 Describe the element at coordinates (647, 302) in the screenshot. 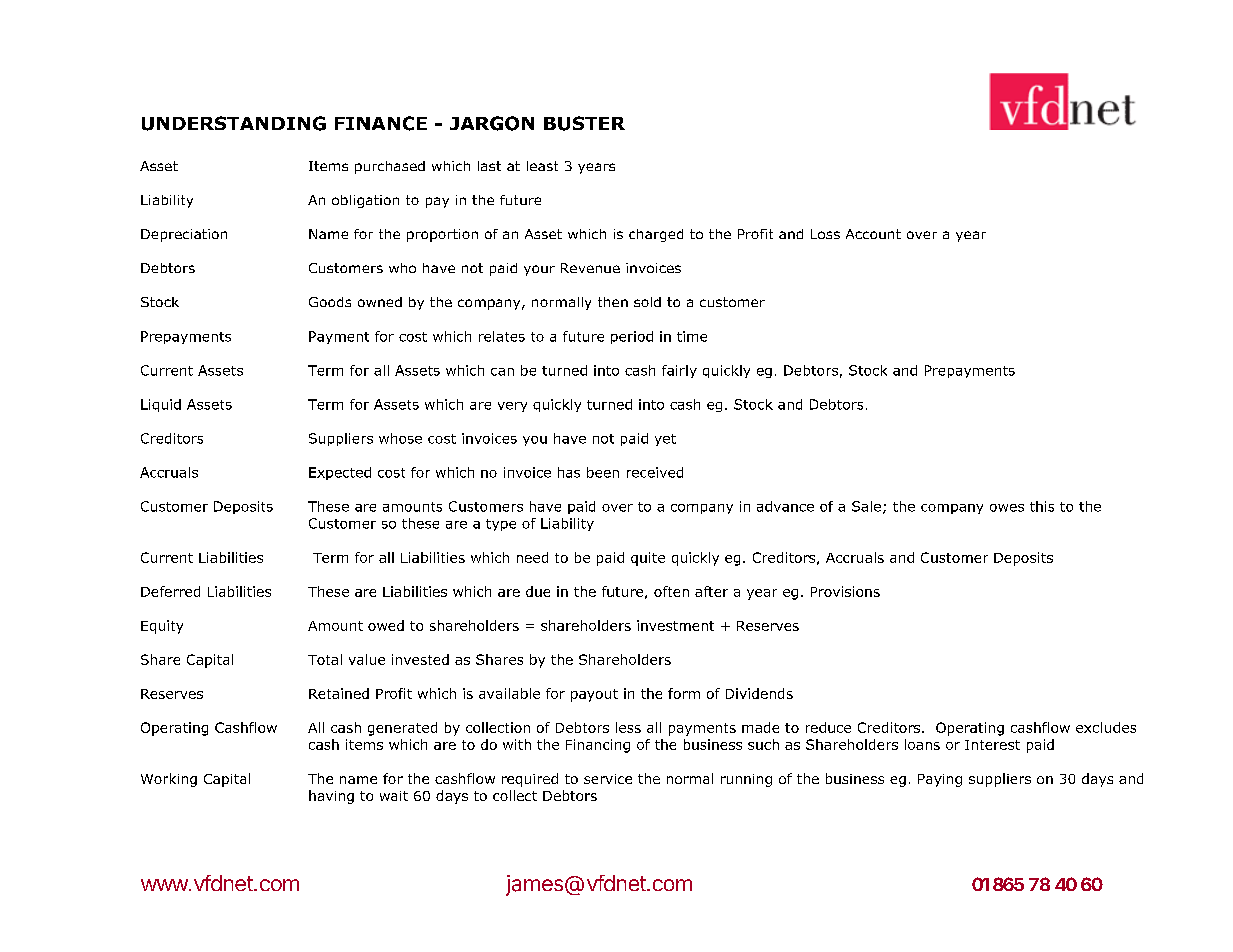

I see `sold` at that location.
